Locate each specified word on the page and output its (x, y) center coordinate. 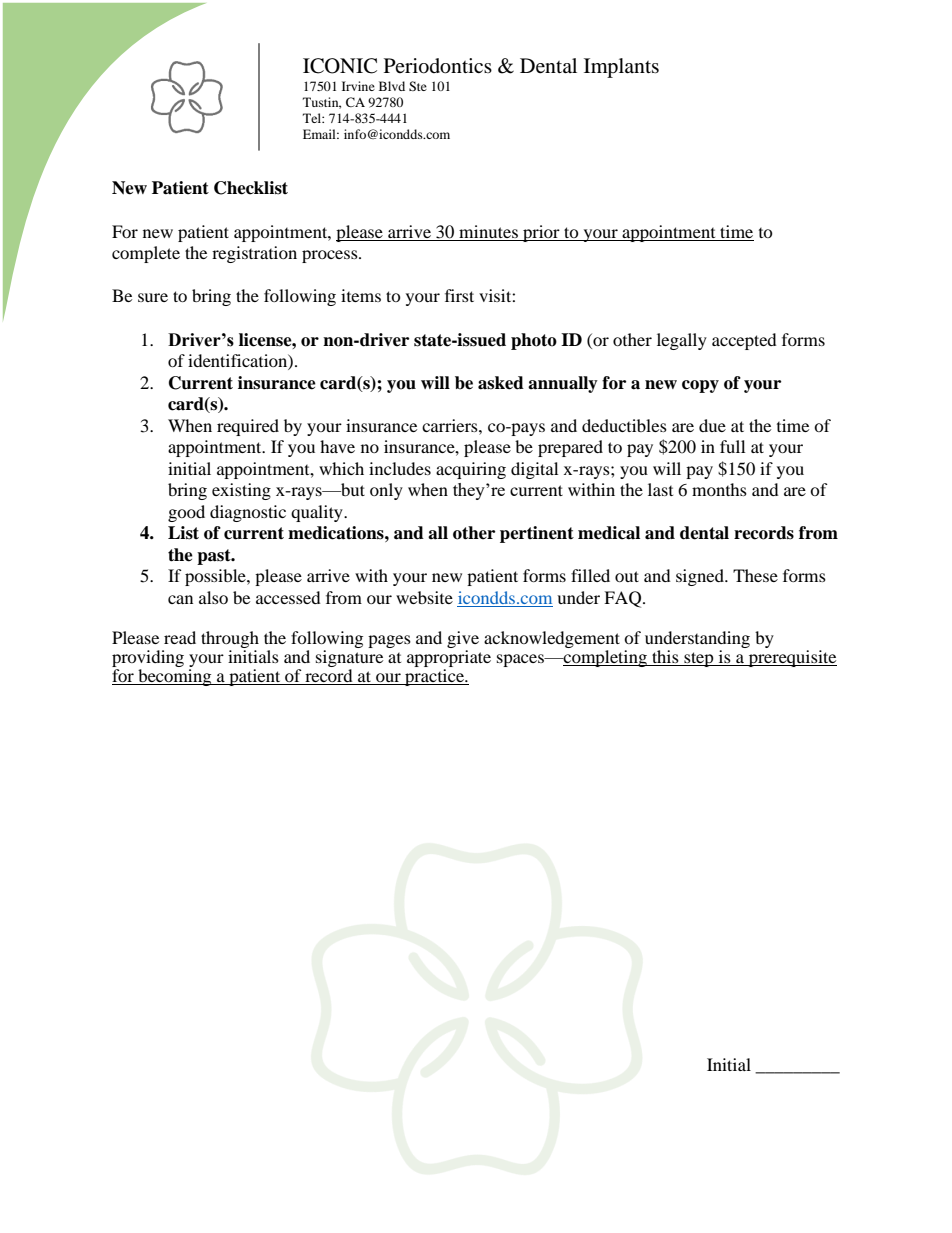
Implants (621, 68)
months (719, 489)
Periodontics (438, 66)
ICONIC (340, 66)
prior (541, 233)
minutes (488, 231)
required (248, 427)
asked (501, 383)
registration (254, 254)
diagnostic (248, 513)
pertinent (537, 534)
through (230, 641)
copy (700, 386)
